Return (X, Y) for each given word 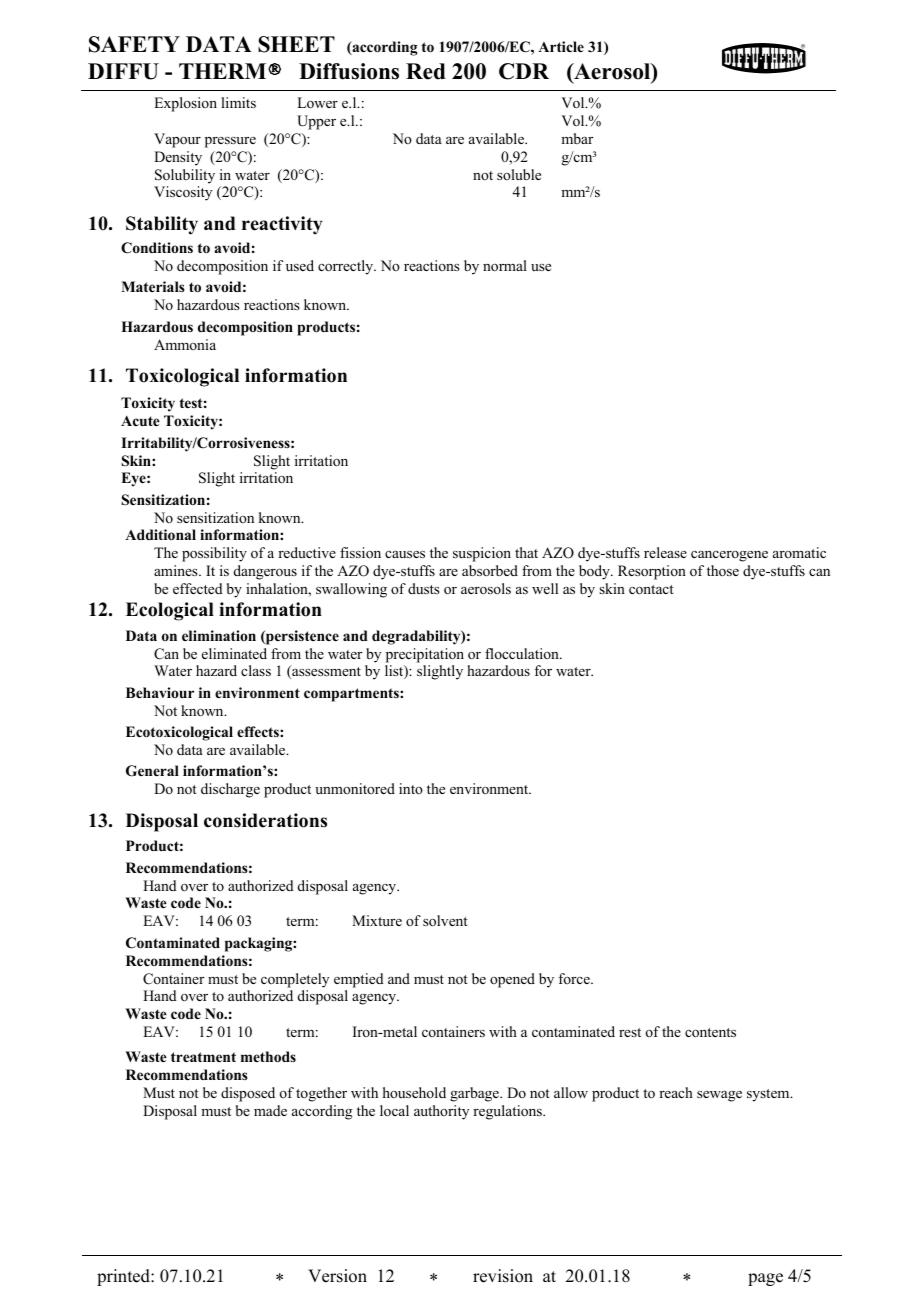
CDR (524, 71)
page (765, 1279)
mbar (577, 138)
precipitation (425, 655)
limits (238, 102)
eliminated (234, 653)
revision (503, 1276)
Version (337, 1276)
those (723, 570)
